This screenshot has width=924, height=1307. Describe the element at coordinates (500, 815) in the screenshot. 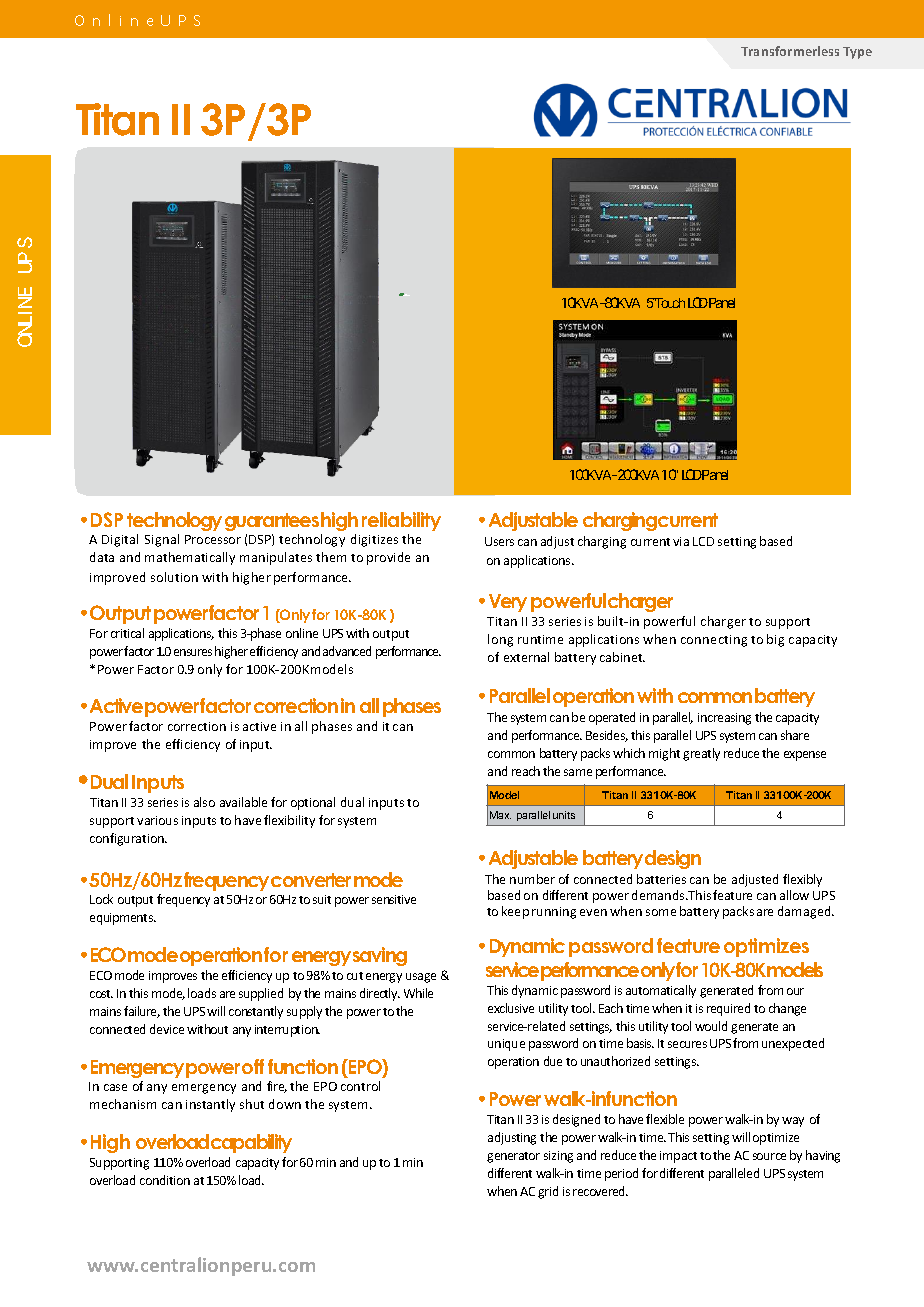

I see `Max` at that location.
